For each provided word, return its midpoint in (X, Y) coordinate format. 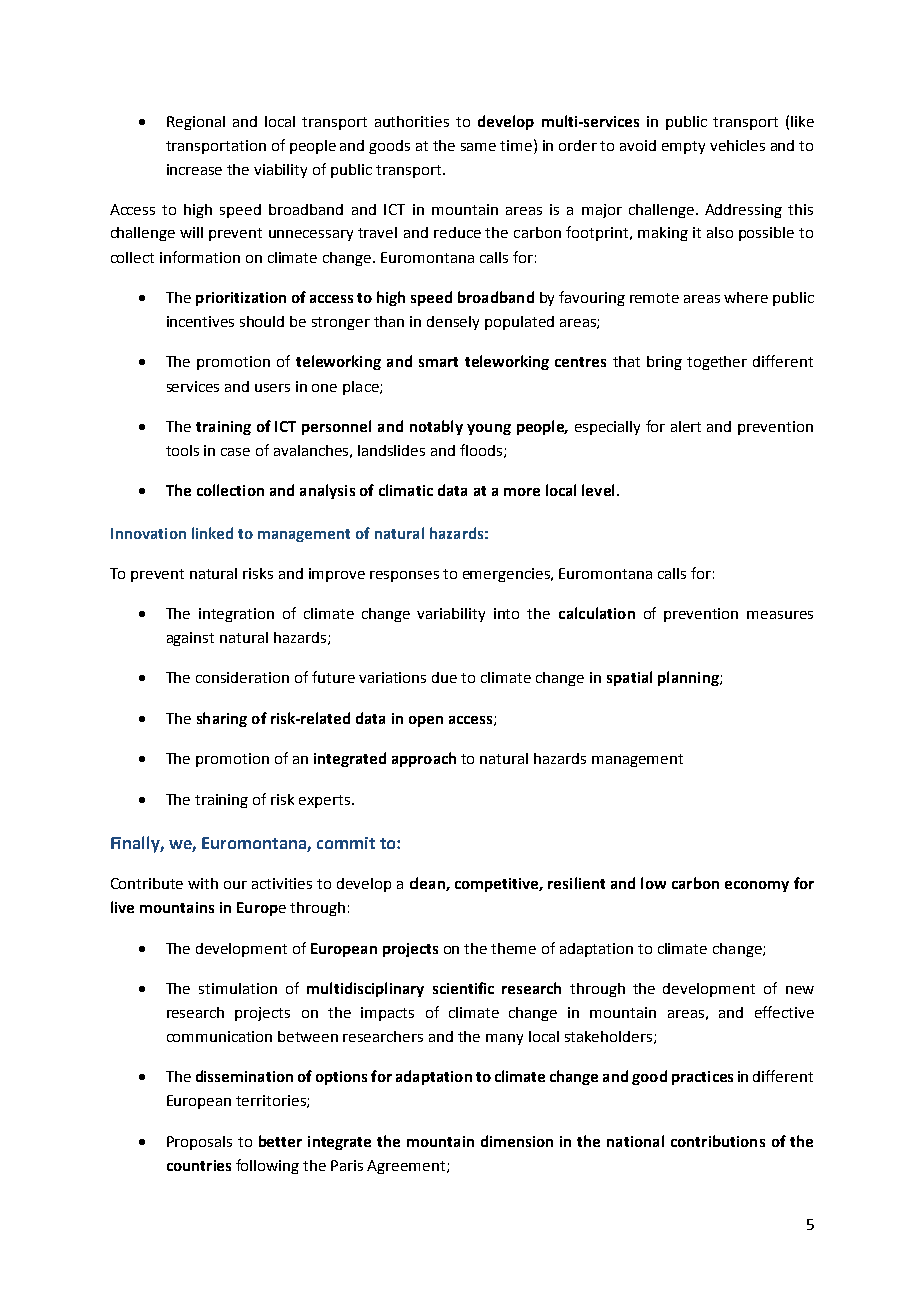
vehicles (737, 145)
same (478, 147)
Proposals (199, 1143)
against (190, 639)
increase (194, 169)
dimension (517, 1141)
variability (451, 615)
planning (689, 678)
